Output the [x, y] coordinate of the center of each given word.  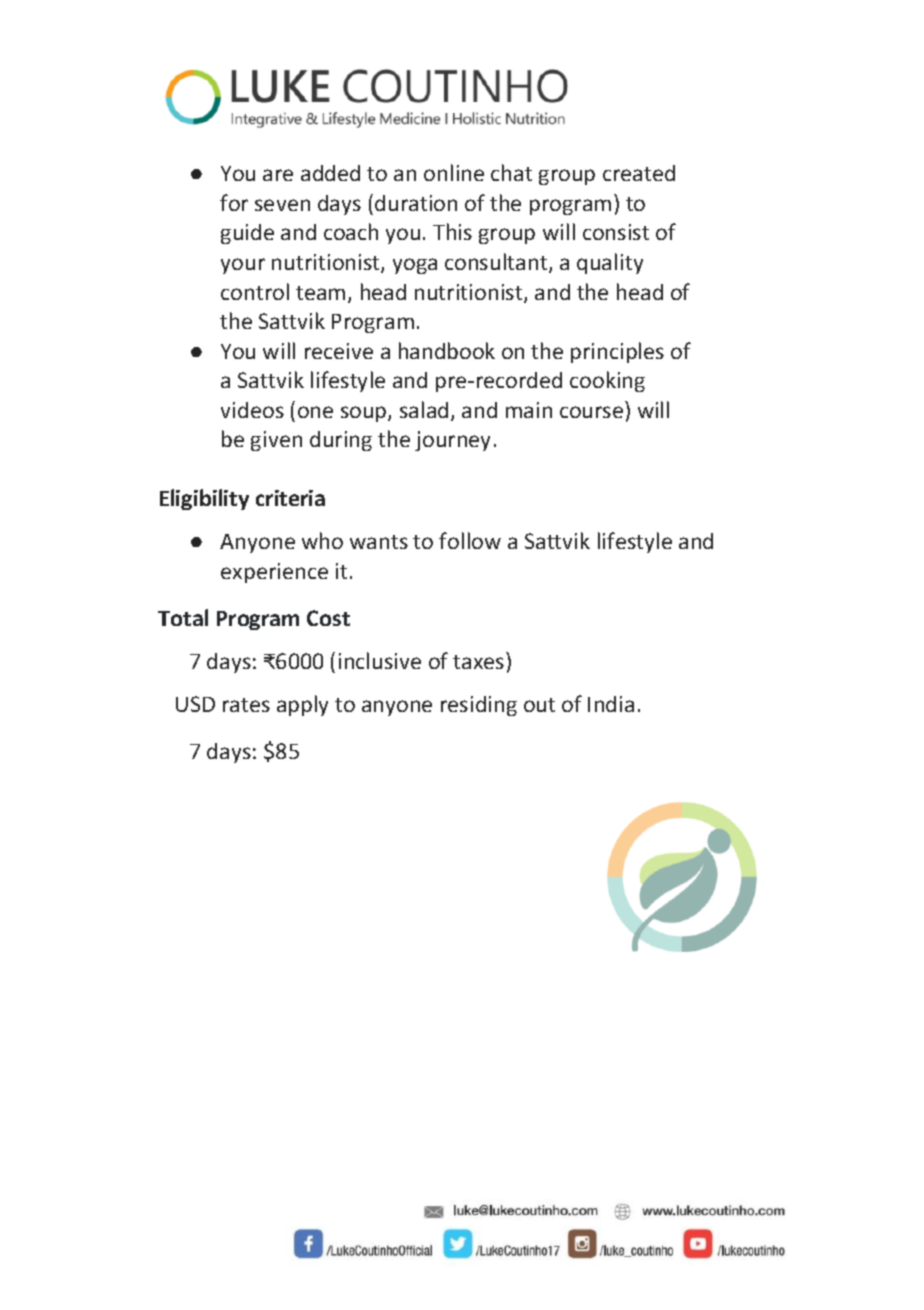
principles [617, 352]
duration [416, 203]
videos [252, 410]
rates [246, 705]
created [639, 173]
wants [379, 542]
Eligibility [204, 499]
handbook [447, 350]
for [234, 202]
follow [470, 540]
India [611, 704]
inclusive [380, 660]
